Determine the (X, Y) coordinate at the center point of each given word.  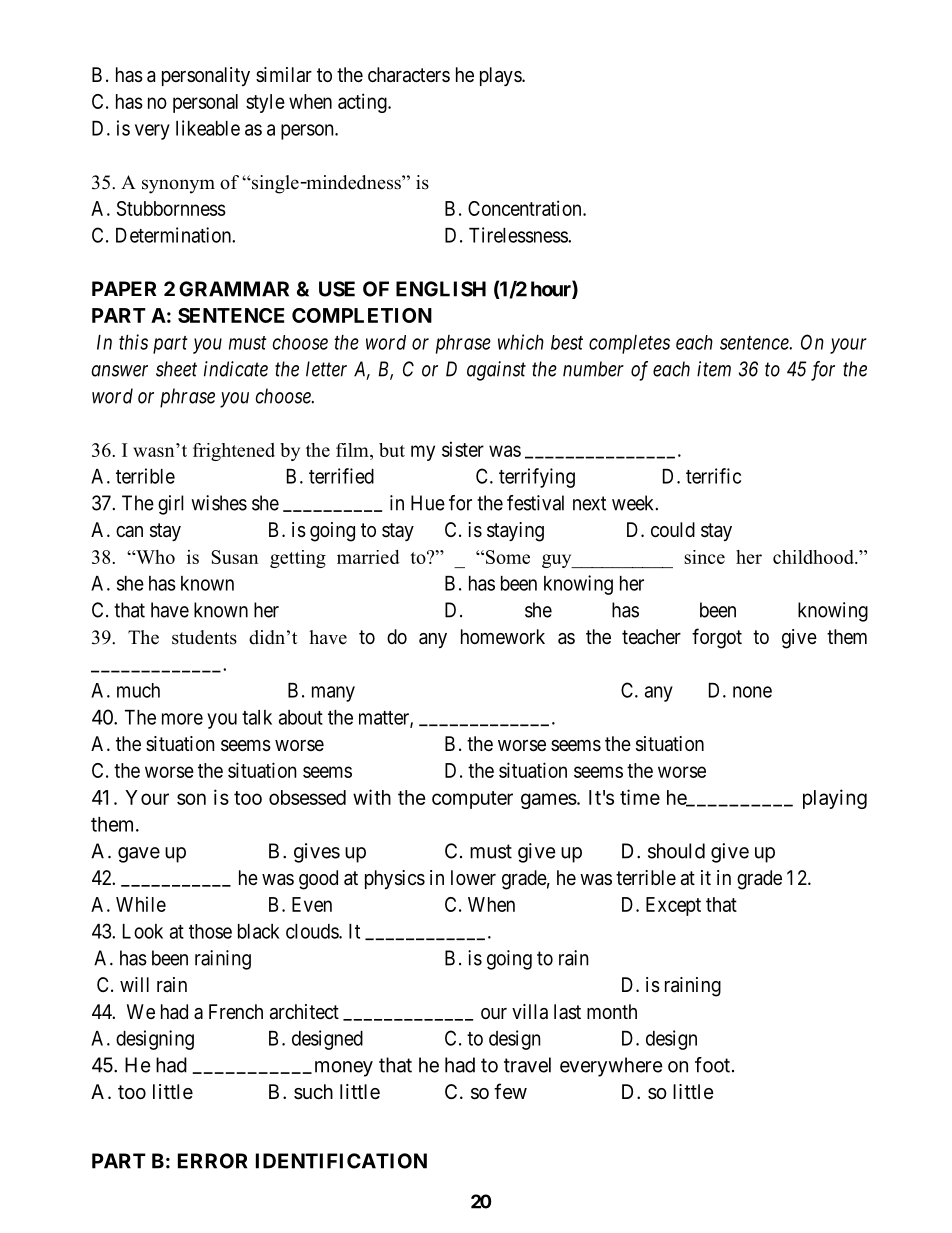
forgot (717, 638)
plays (501, 76)
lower (473, 877)
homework (503, 636)
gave (139, 855)
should (676, 851)
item (714, 369)
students (204, 637)
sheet (176, 369)
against (496, 371)
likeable (208, 128)
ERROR (212, 1161)
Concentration (526, 208)
